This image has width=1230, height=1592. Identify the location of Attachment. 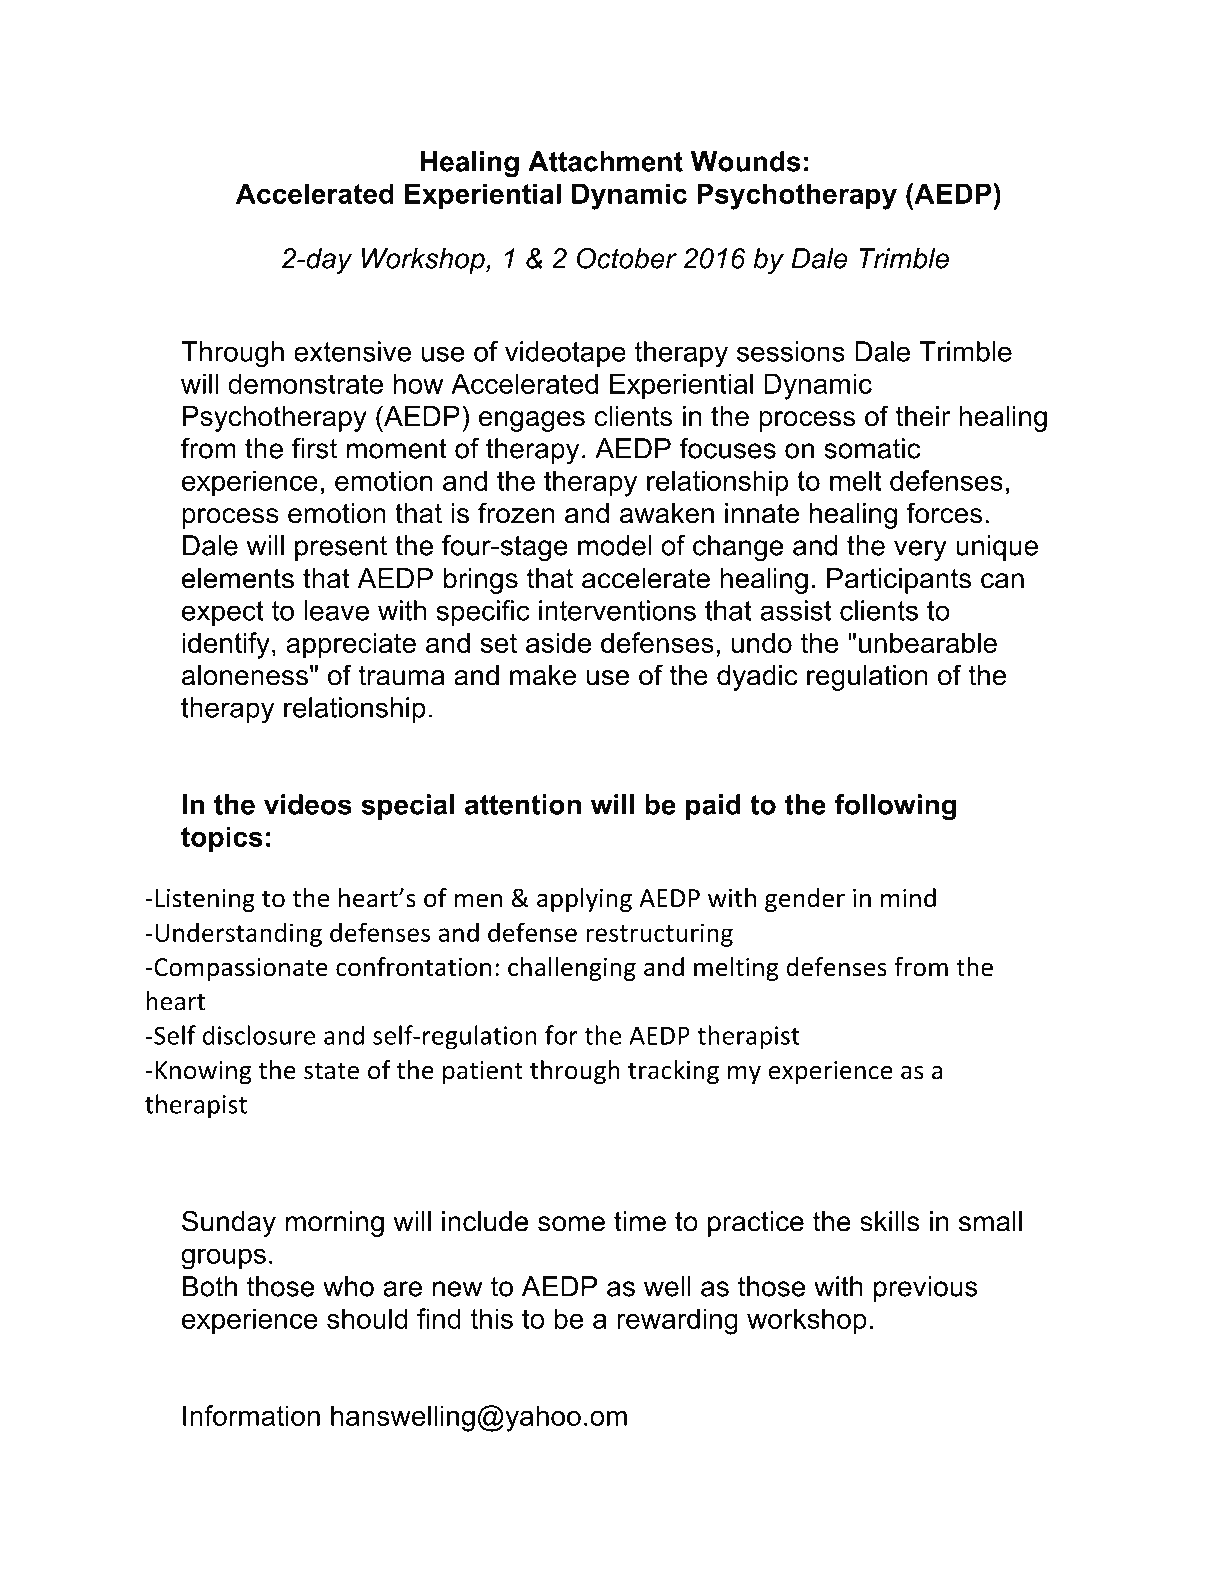
(605, 161).
